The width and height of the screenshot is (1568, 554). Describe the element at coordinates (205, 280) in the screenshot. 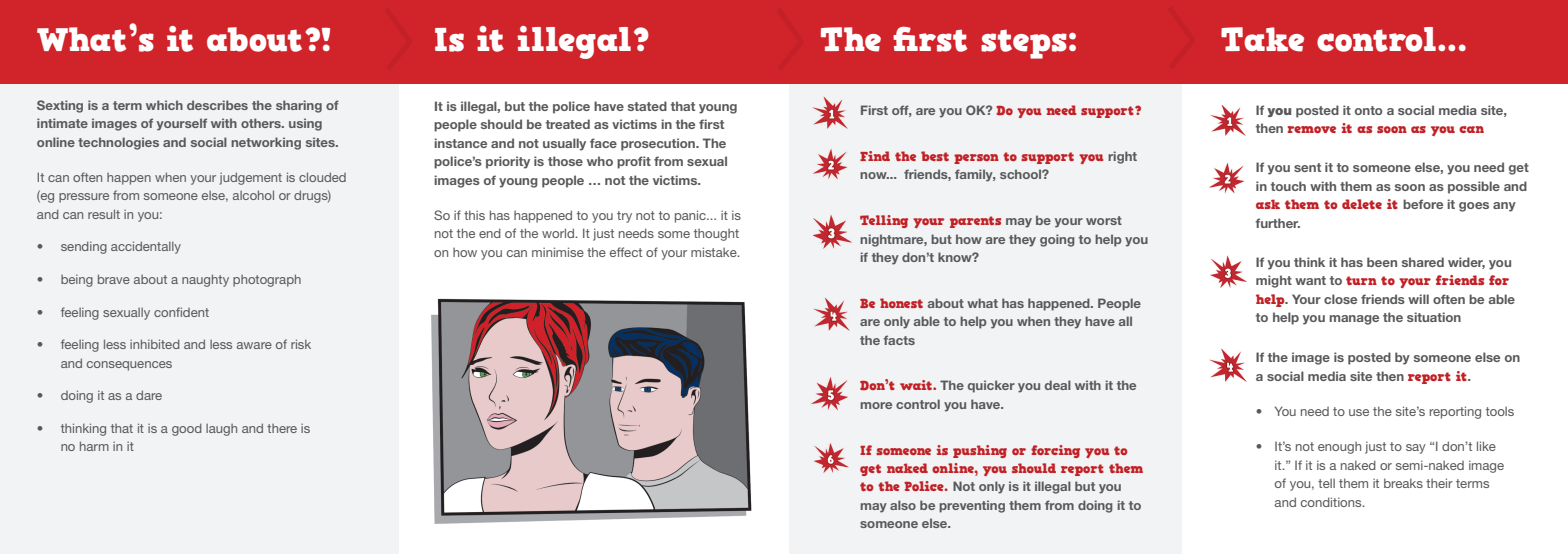

I see `naughty` at that location.
